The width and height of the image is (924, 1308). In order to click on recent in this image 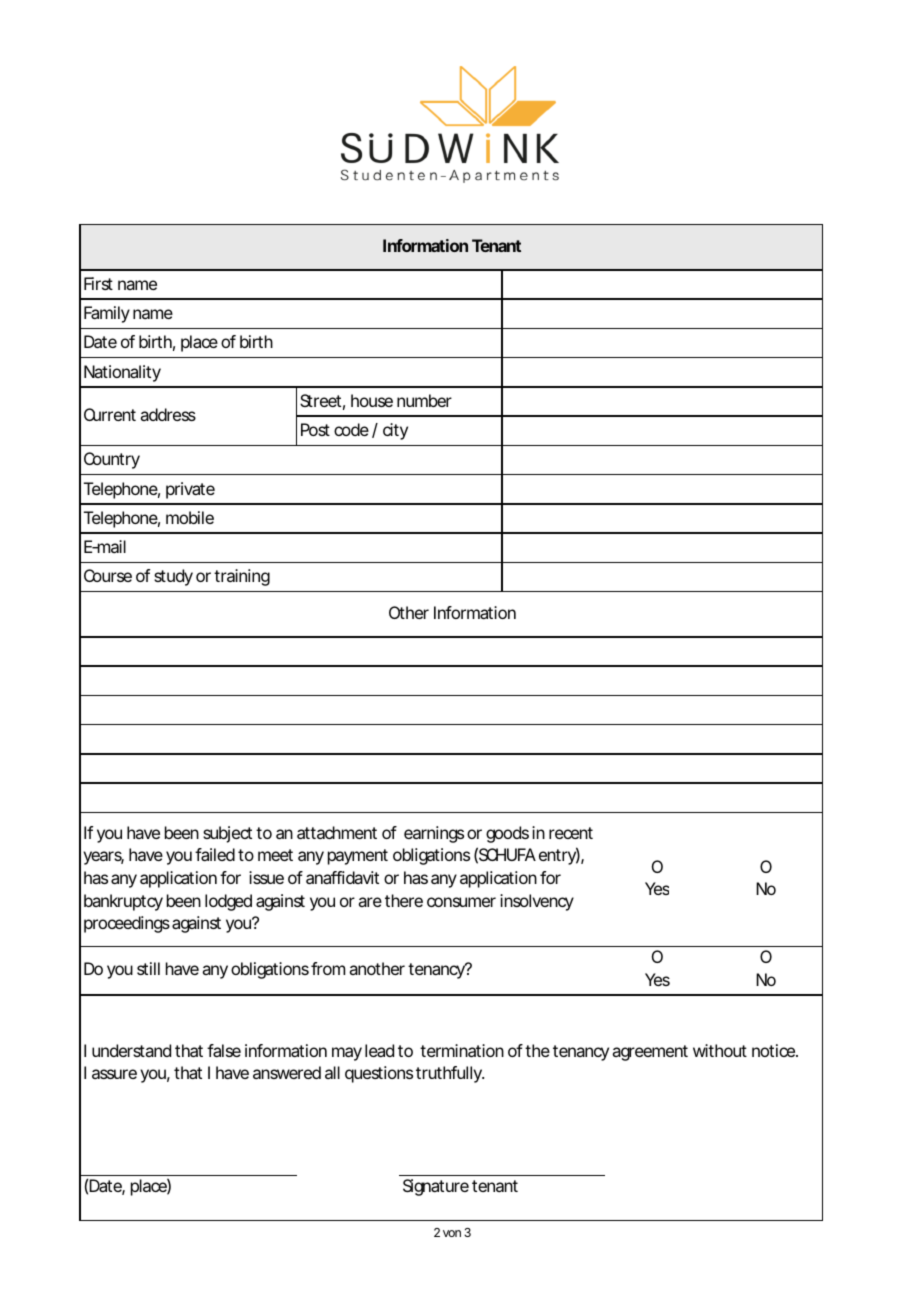, I will do `click(571, 833)`.
